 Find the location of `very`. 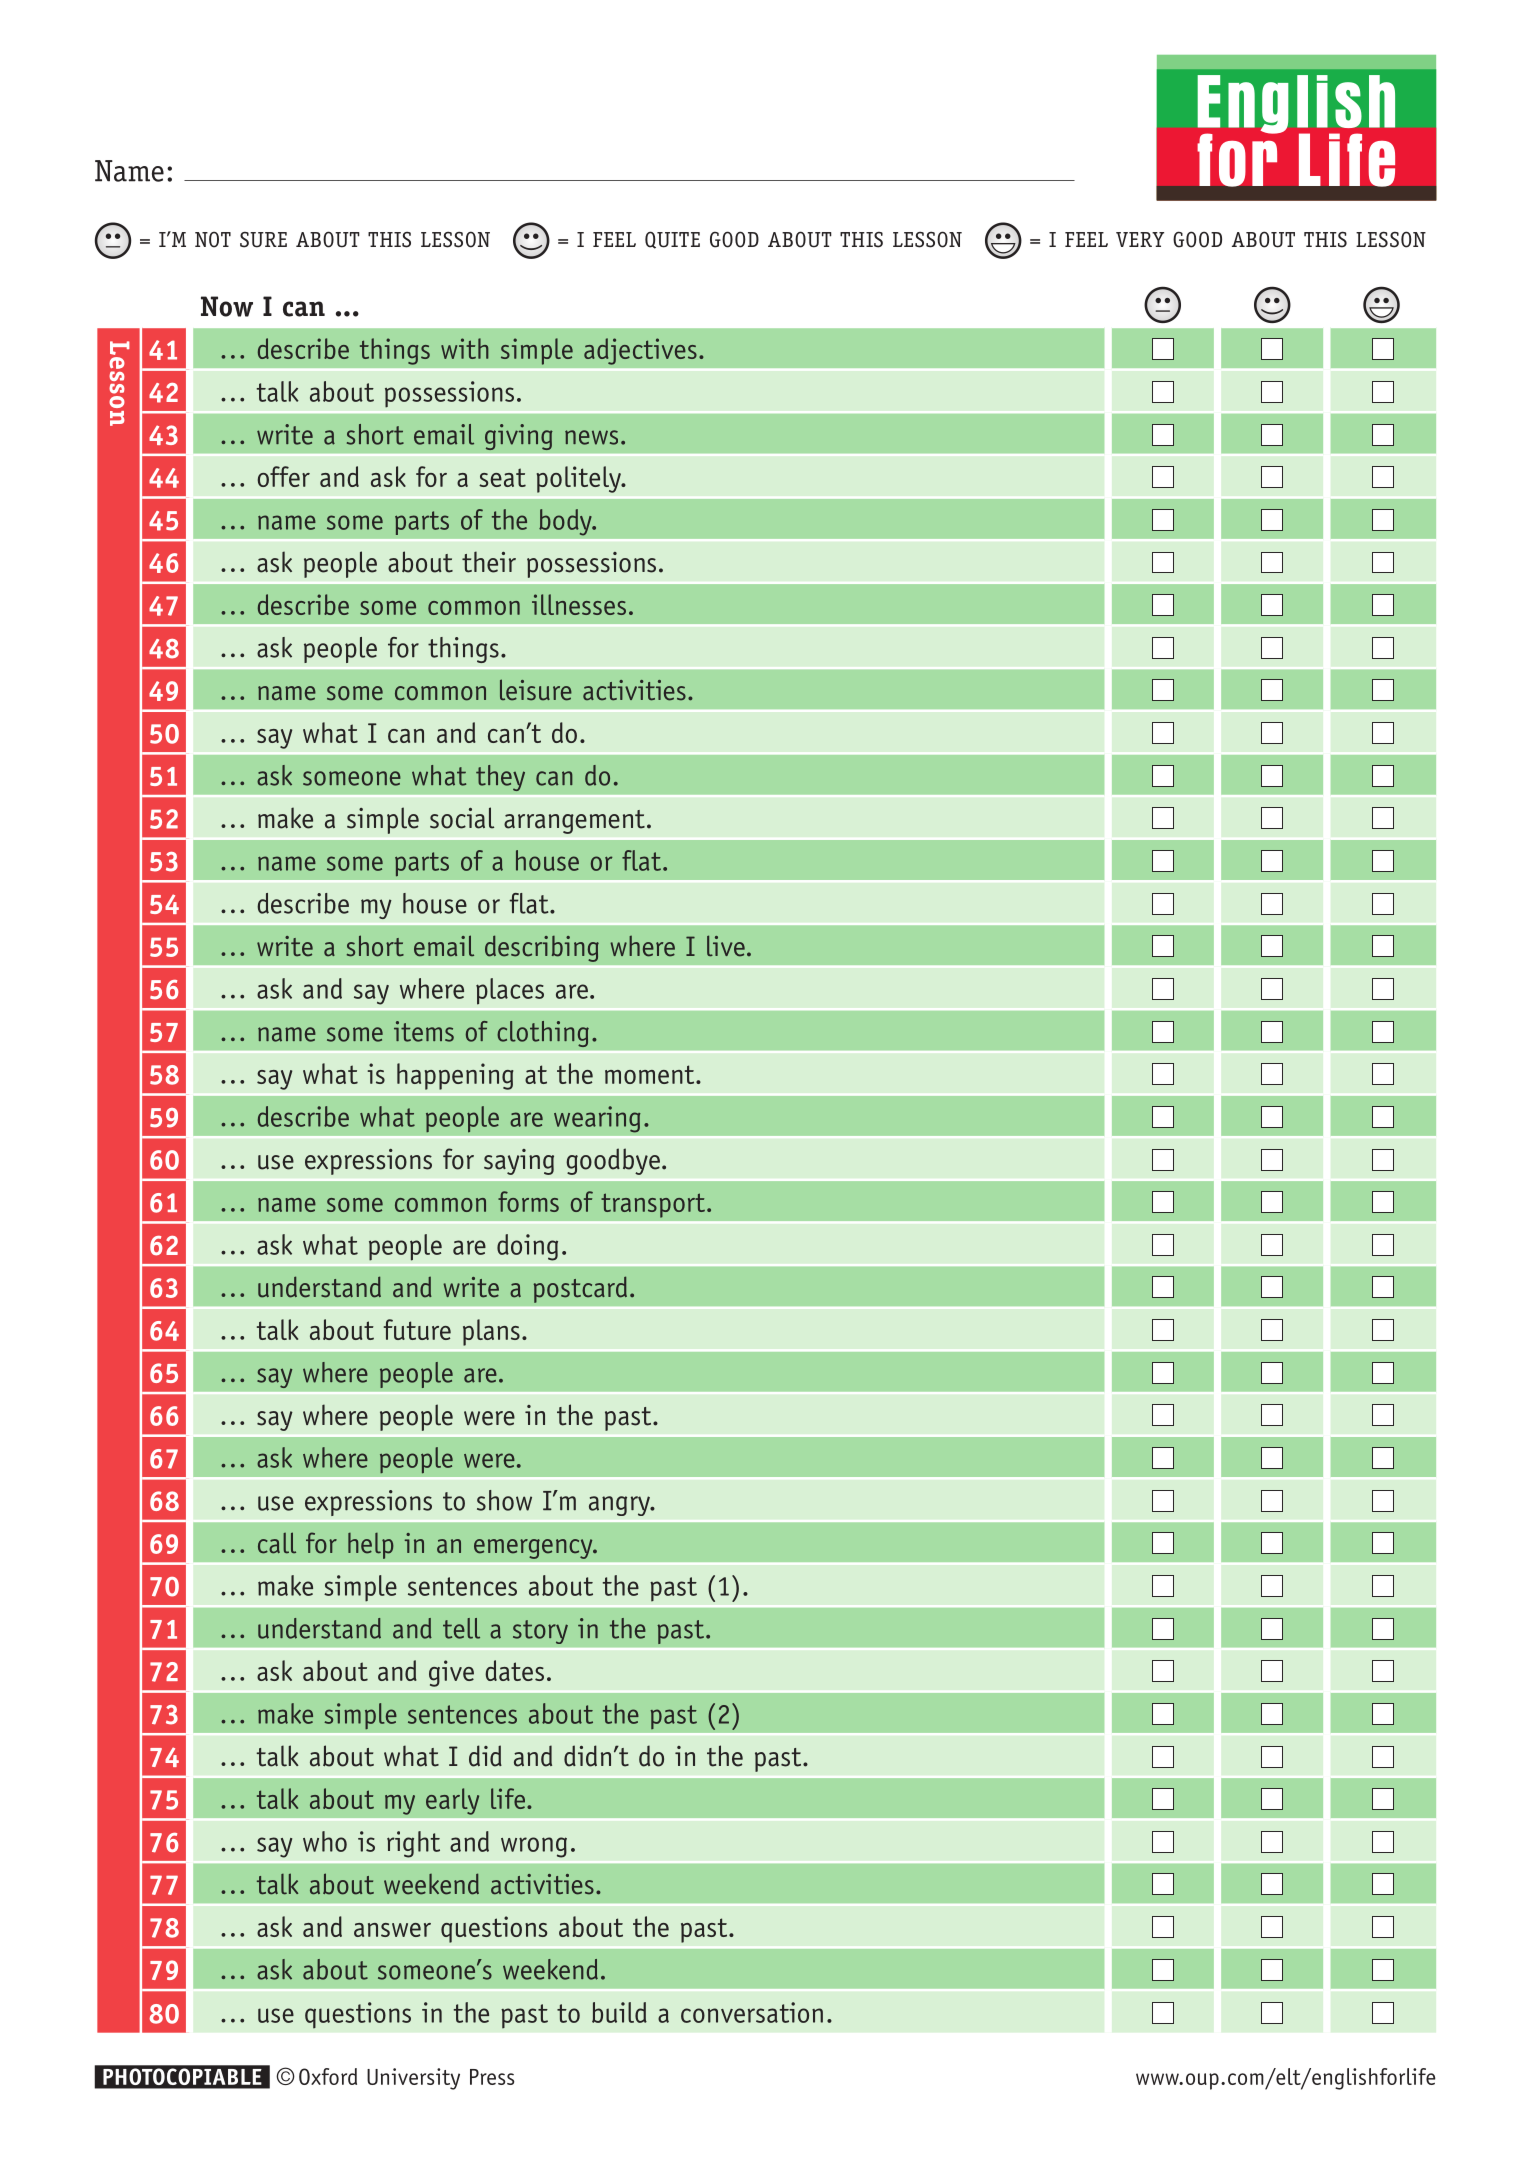

very is located at coordinates (1140, 239).
